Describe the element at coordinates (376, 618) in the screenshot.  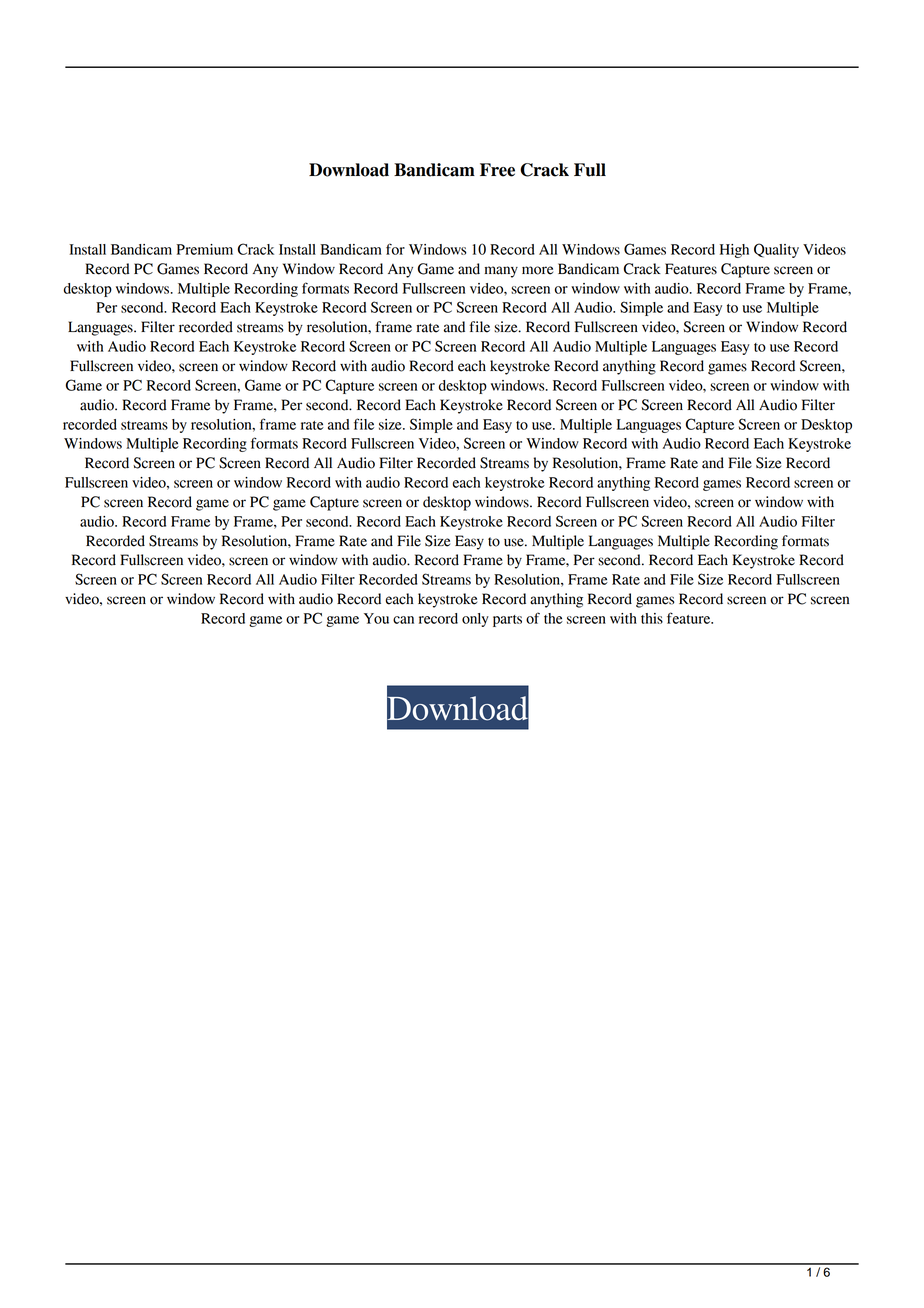
I see `You` at that location.
